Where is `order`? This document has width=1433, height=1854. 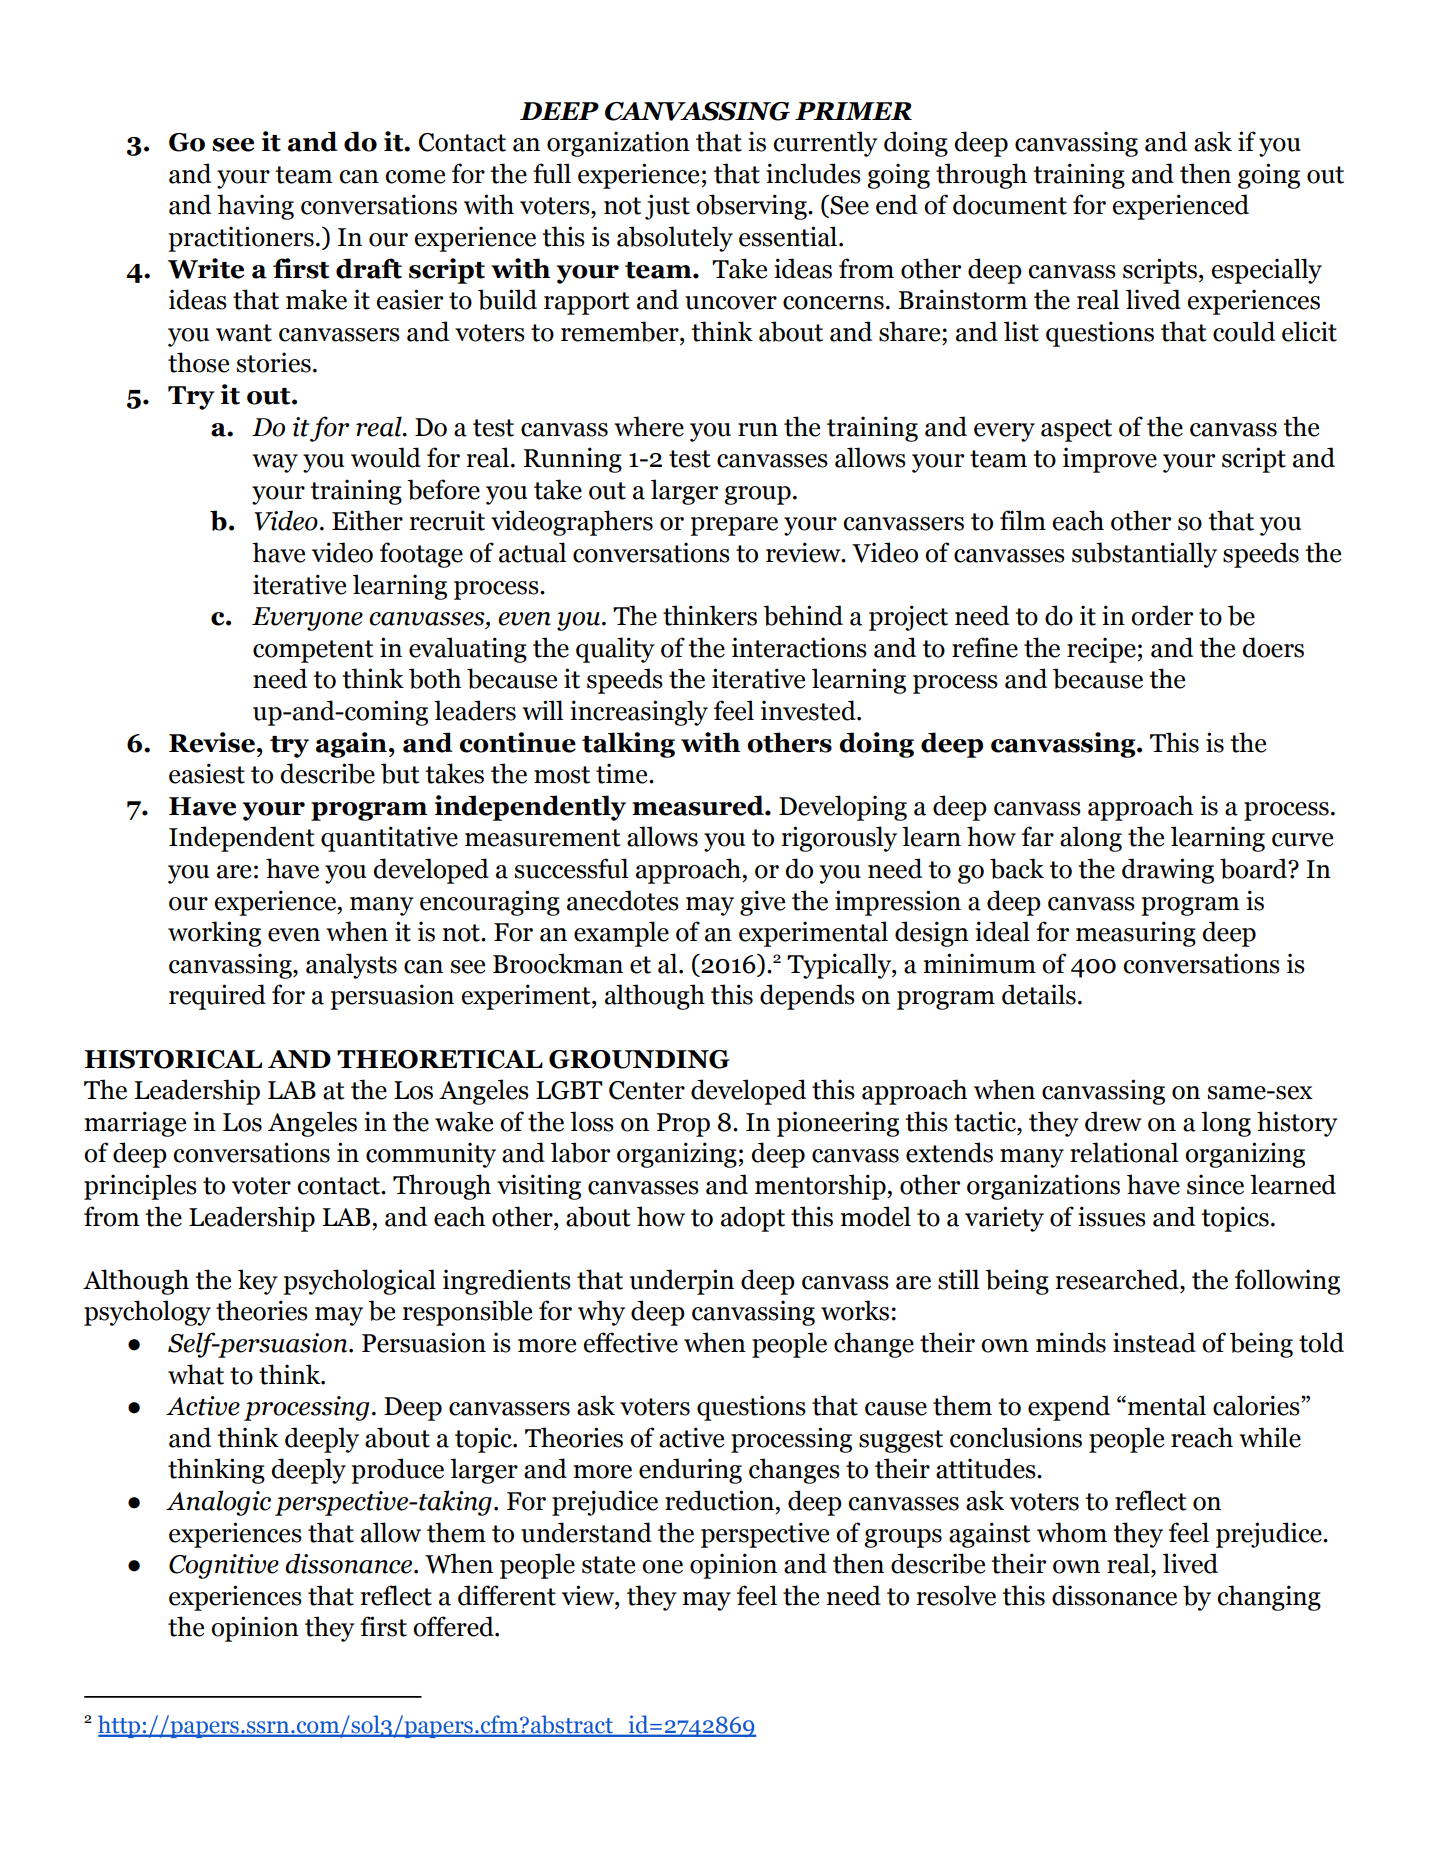
order is located at coordinates (1162, 615).
